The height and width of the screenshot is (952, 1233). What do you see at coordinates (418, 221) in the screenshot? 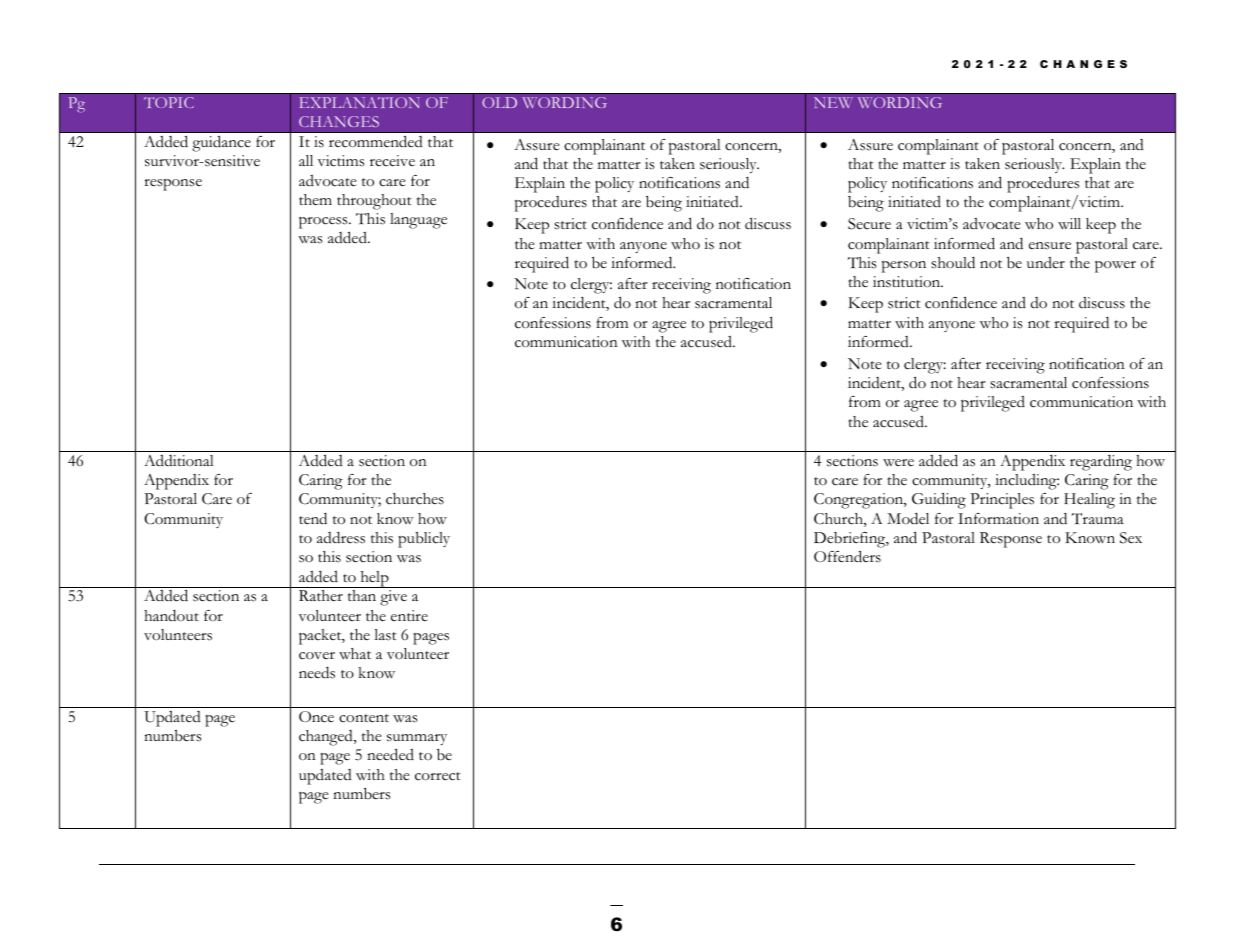
I see `language` at bounding box center [418, 221].
